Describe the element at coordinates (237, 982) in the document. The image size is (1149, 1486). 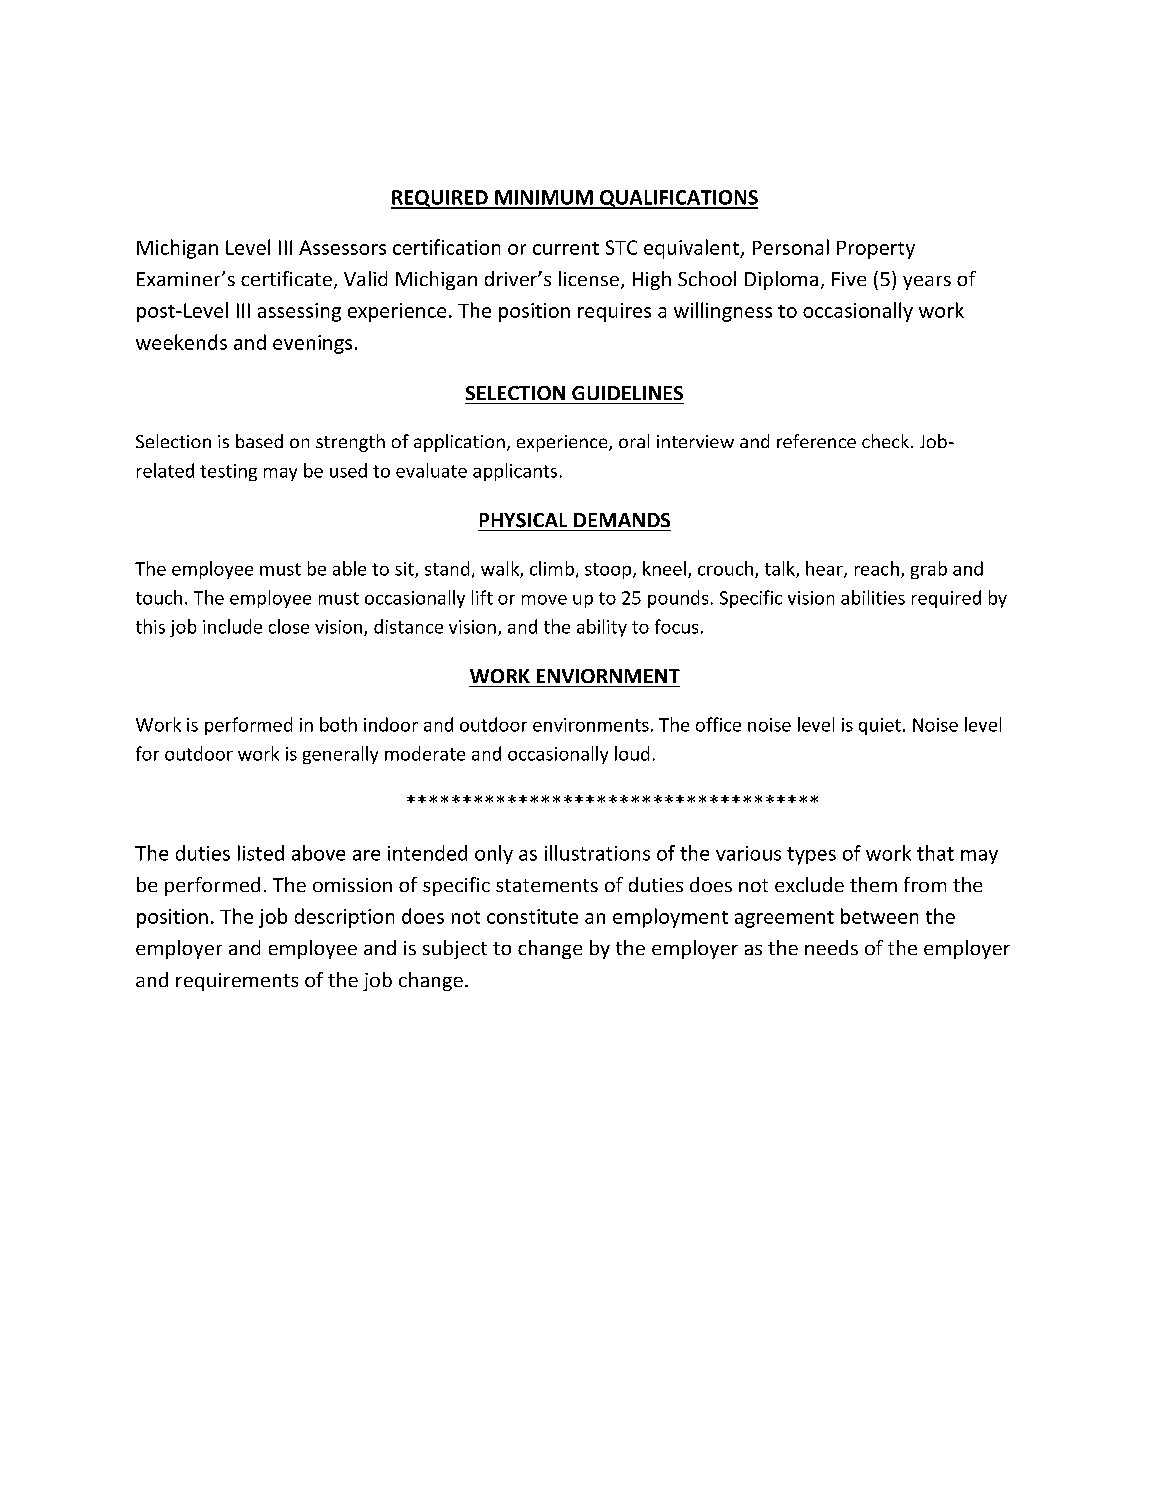
I see `requirements` at that location.
